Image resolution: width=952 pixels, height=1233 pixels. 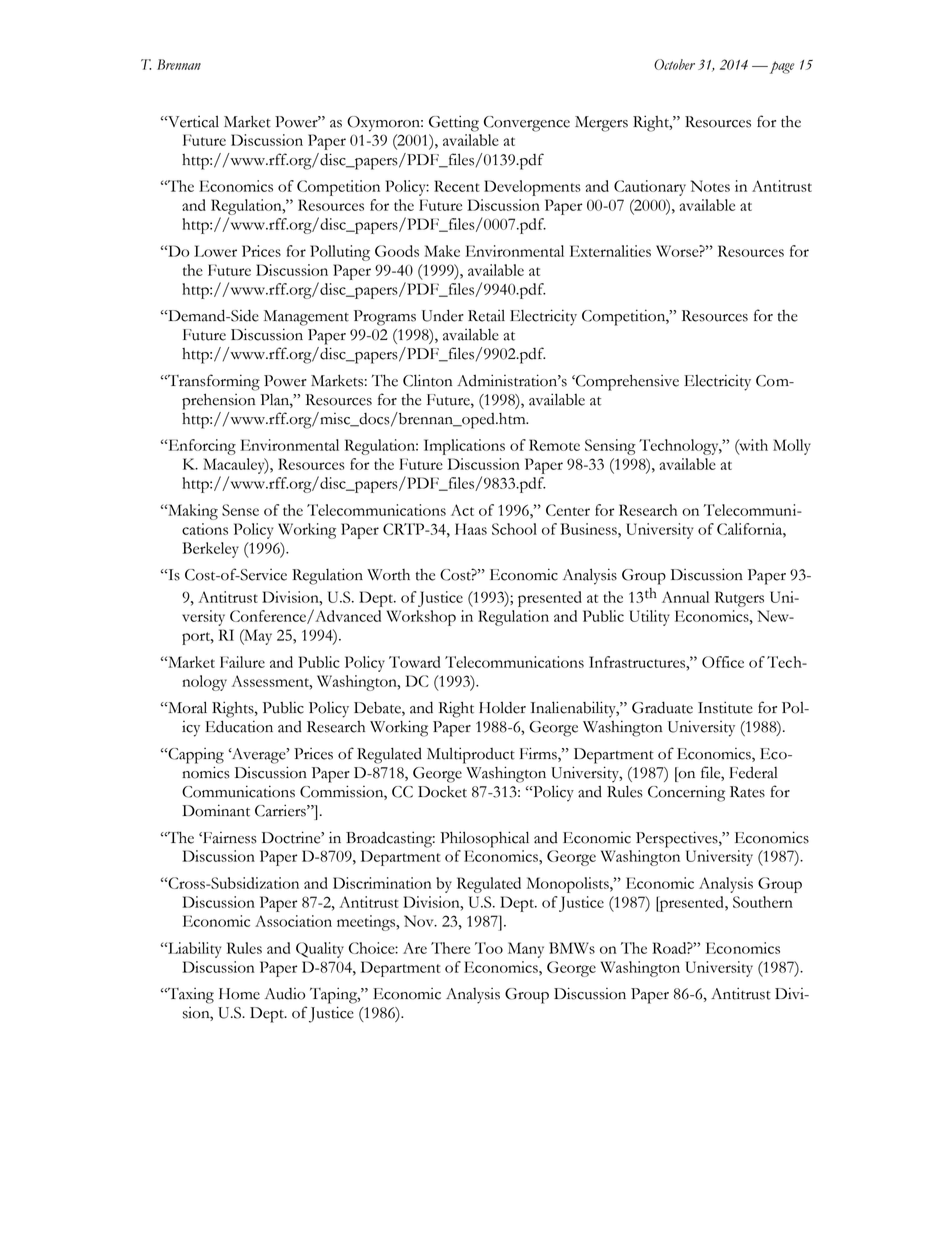 I want to click on Haas, so click(x=471, y=529).
